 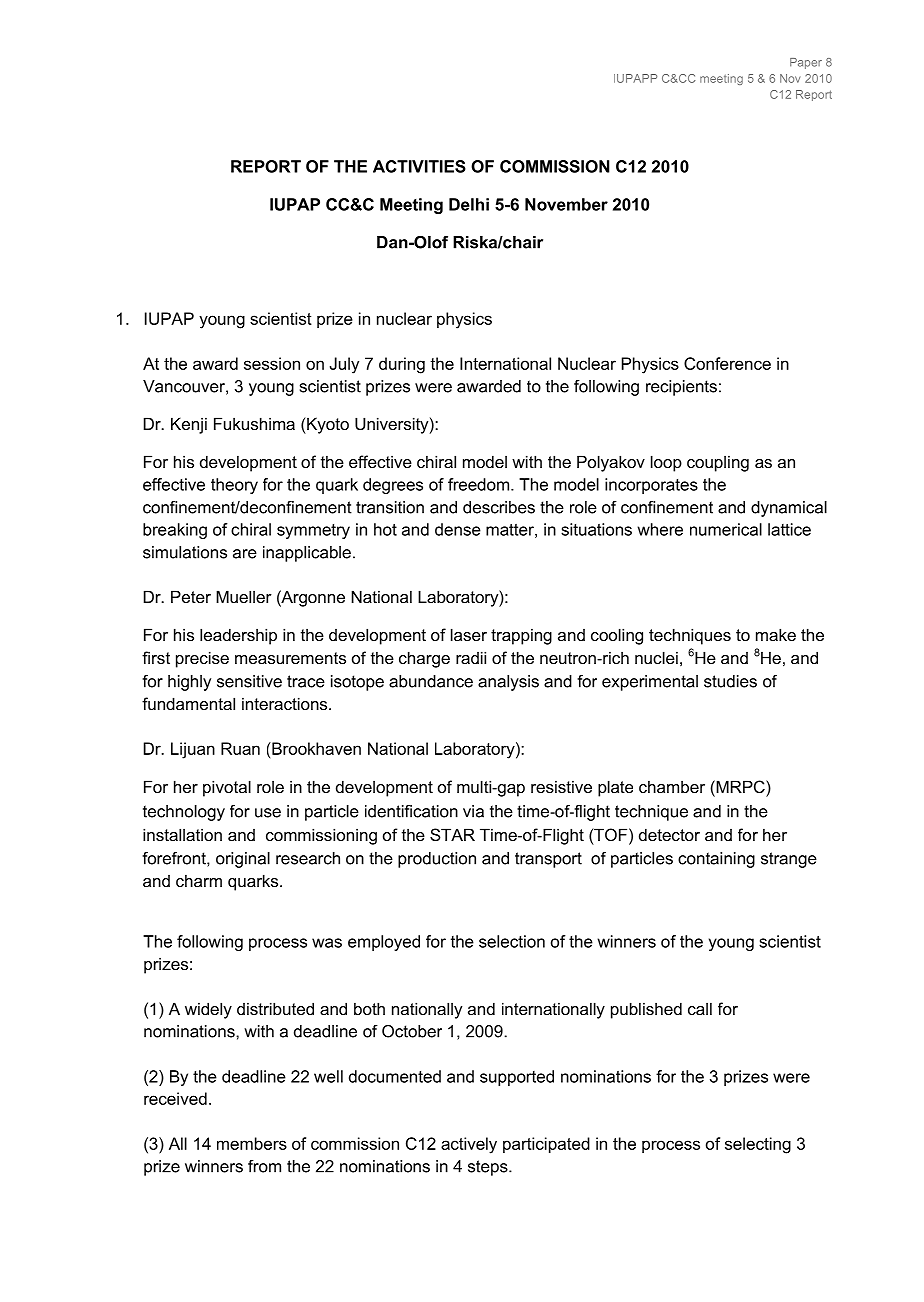 I want to click on production, so click(x=437, y=860).
